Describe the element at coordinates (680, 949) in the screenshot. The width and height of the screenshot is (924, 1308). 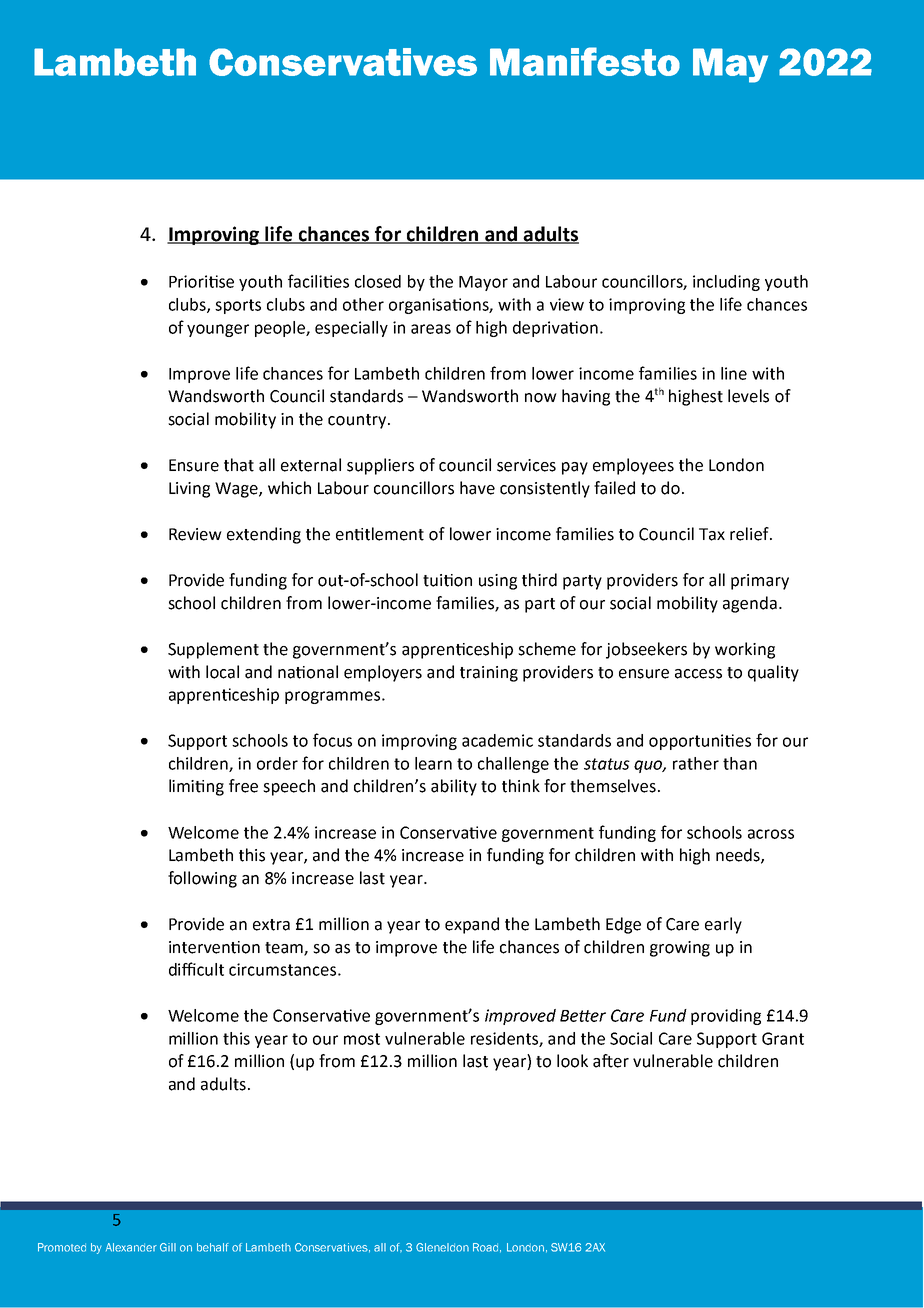
I see `growing` at that location.
